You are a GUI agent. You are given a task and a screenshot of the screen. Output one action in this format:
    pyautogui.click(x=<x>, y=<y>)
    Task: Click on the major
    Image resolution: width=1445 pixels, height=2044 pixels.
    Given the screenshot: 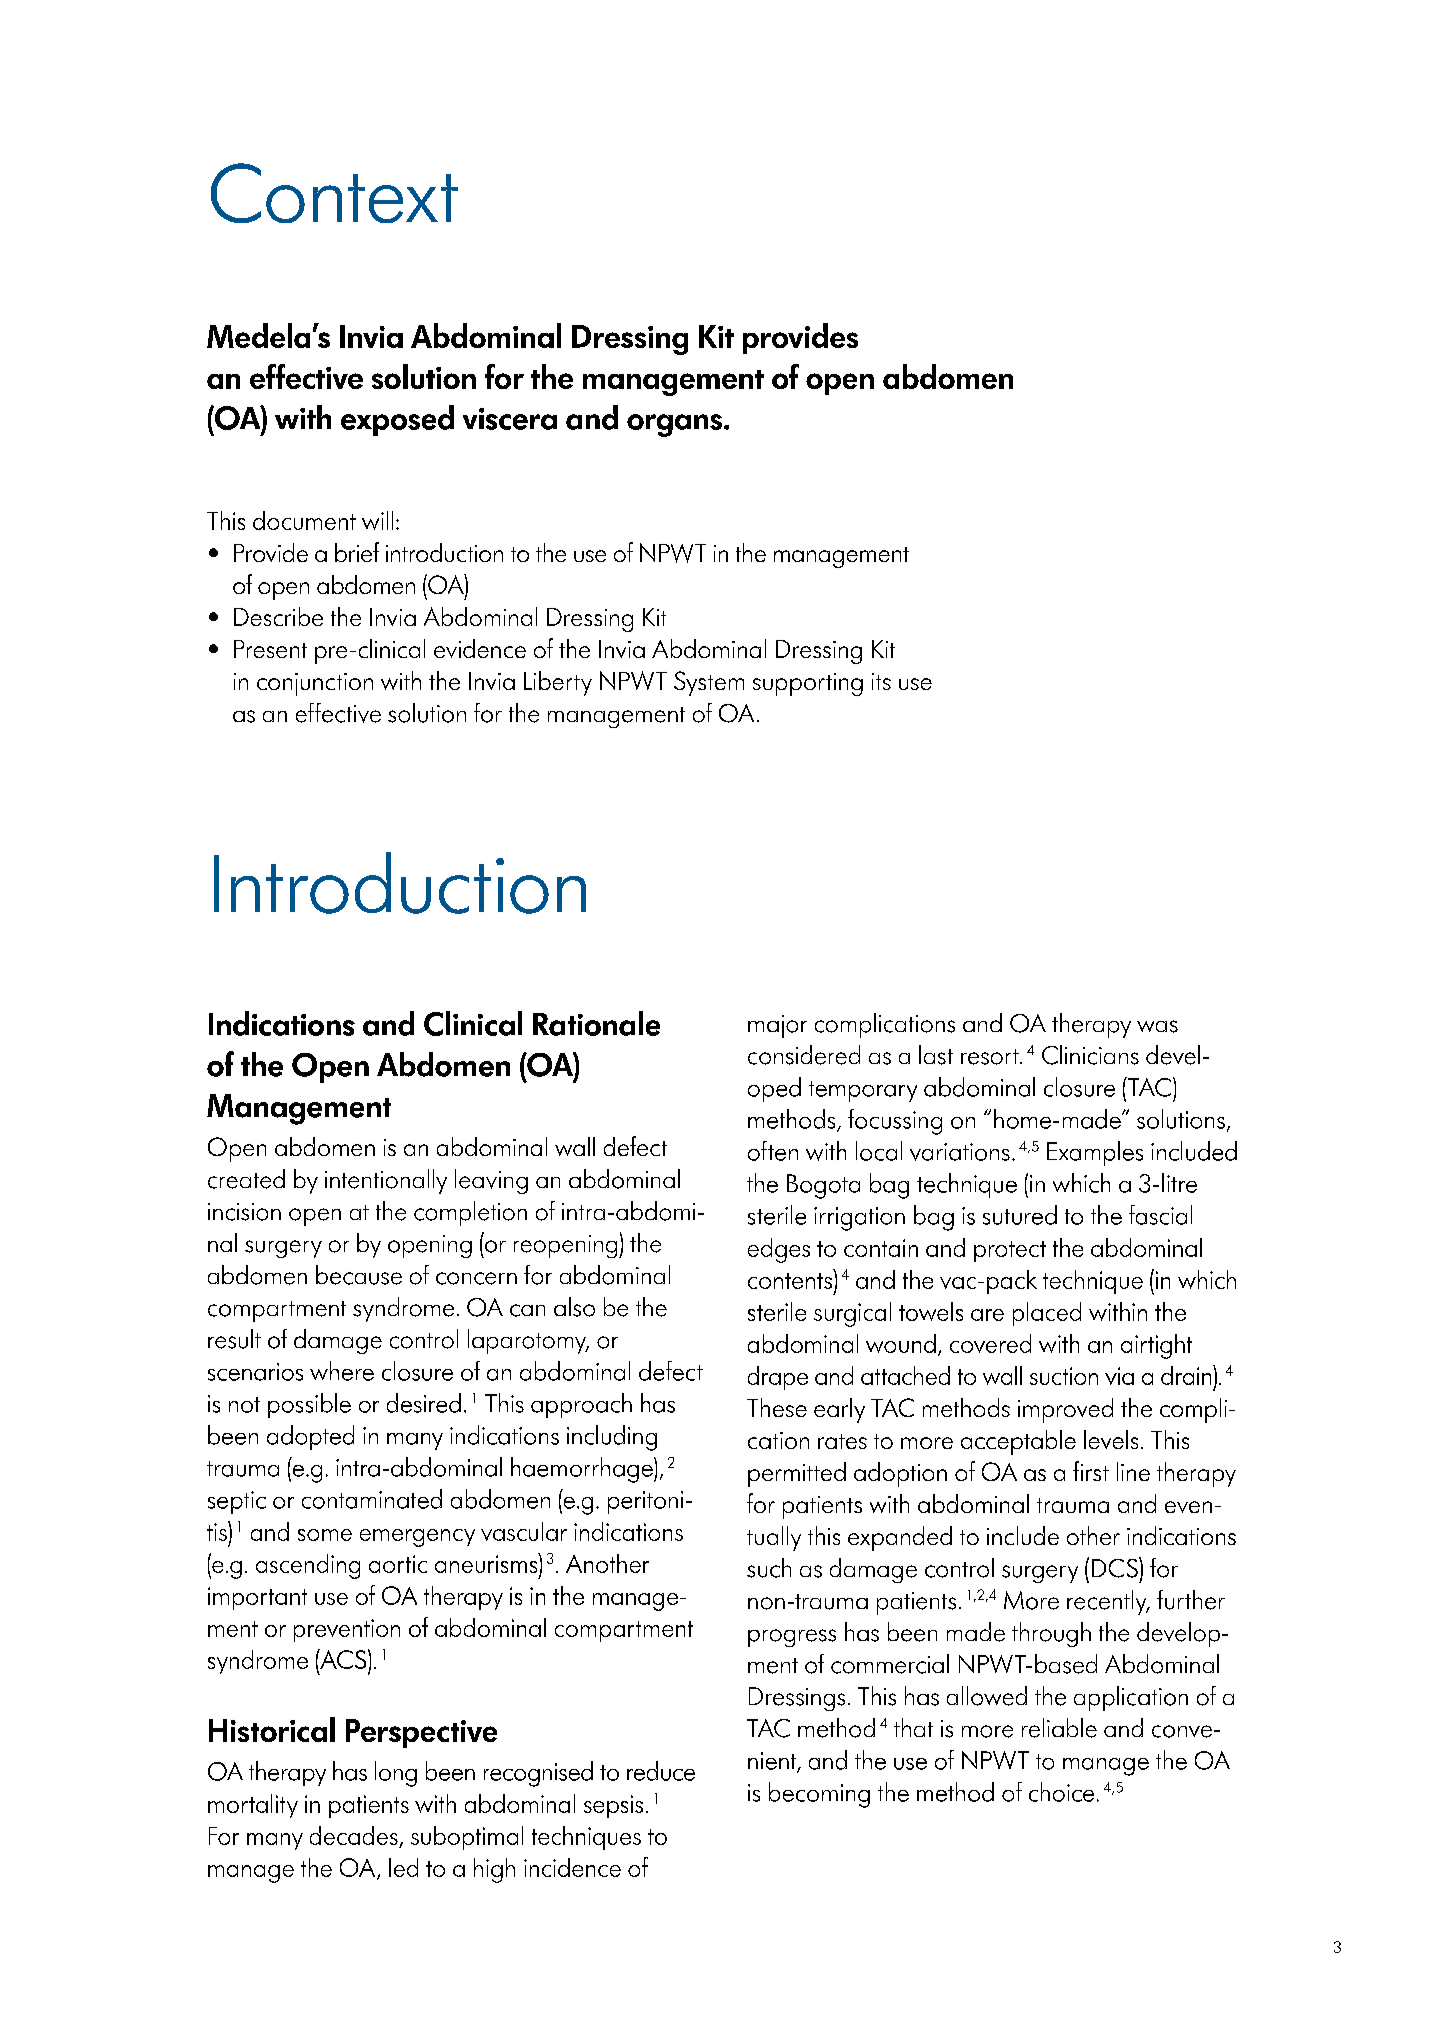 What is the action you would take?
    pyautogui.click(x=777, y=1026)
